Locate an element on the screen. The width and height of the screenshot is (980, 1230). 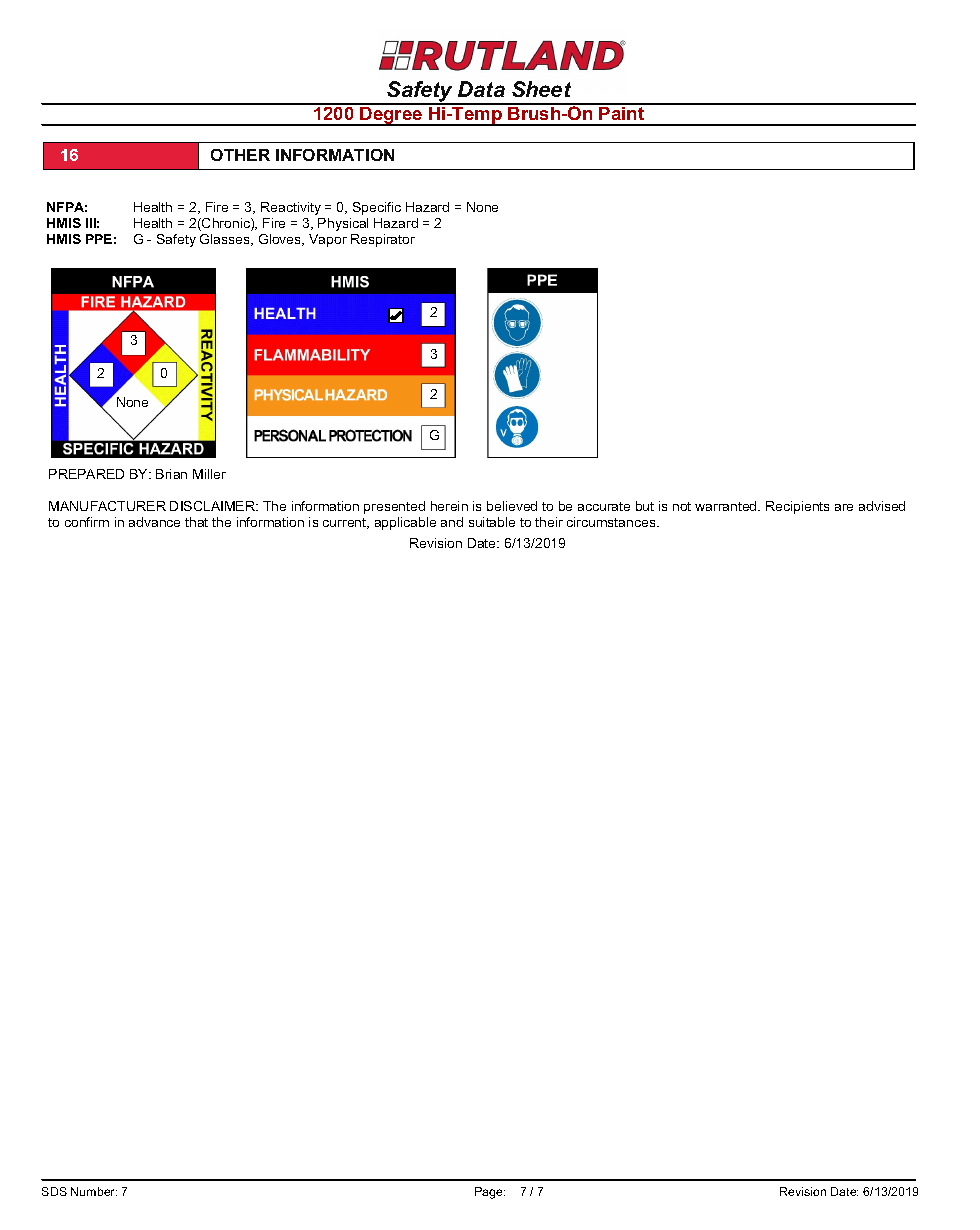
Sheet is located at coordinates (541, 89).
